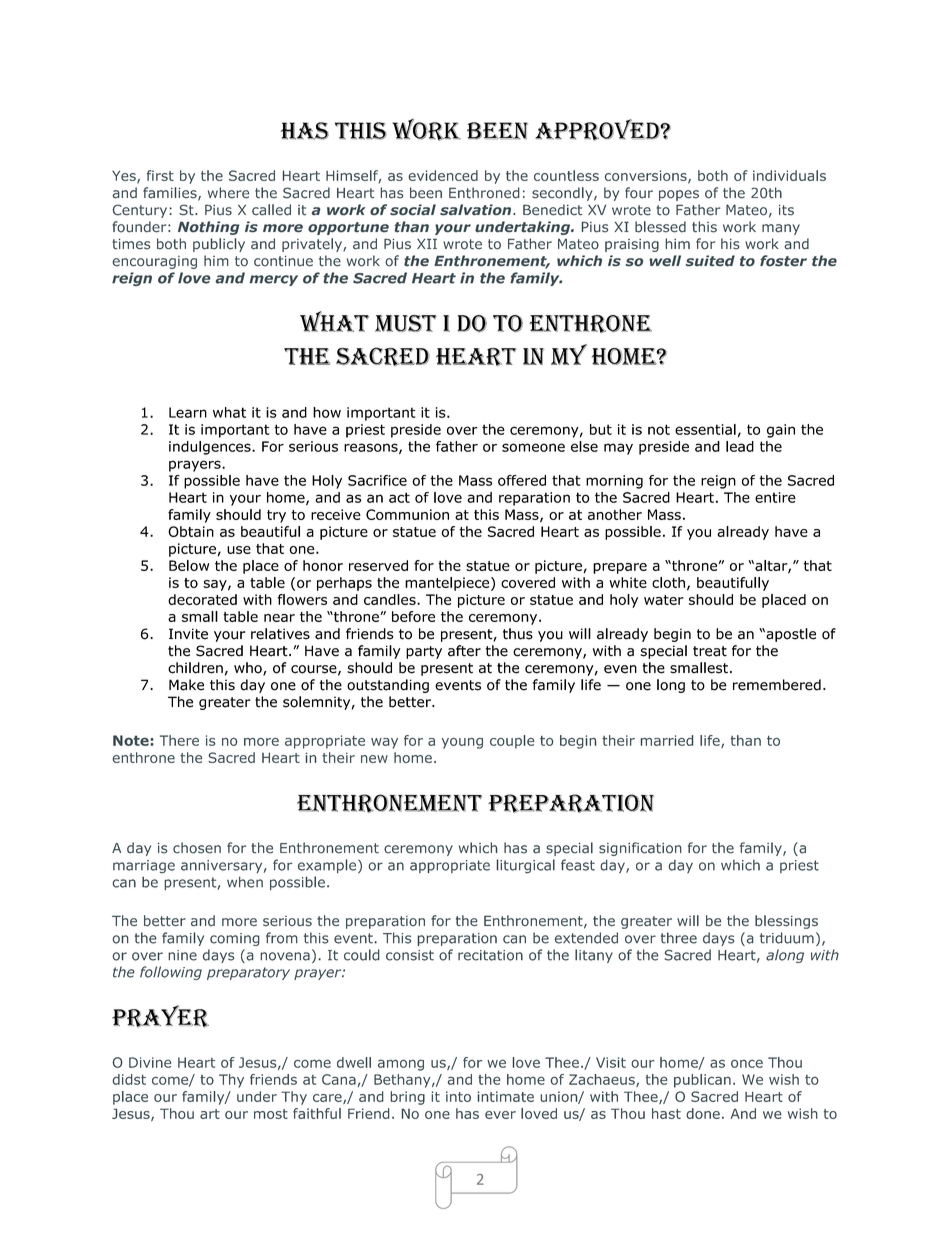  I want to click on reserved, so click(378, 565).
